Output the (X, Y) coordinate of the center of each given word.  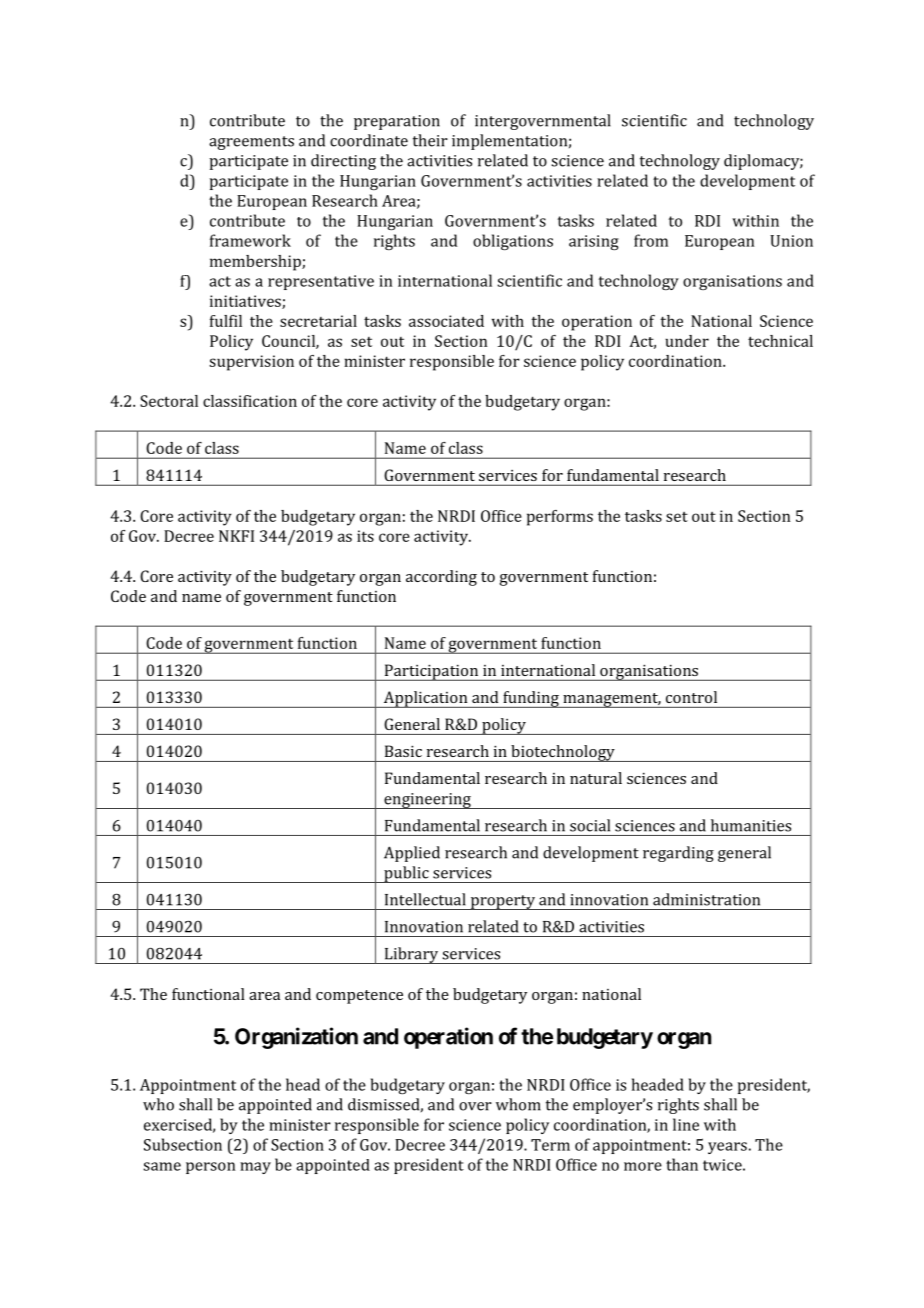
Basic (403, 751)
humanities (751, 825)
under (687, 341)
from (651, 240)
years (727, 1148)
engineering (427, 801)
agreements (251, 143)
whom (518, 1104)
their (430, 140)
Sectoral (169, 401)
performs (560, 518)
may (255, 1168)
